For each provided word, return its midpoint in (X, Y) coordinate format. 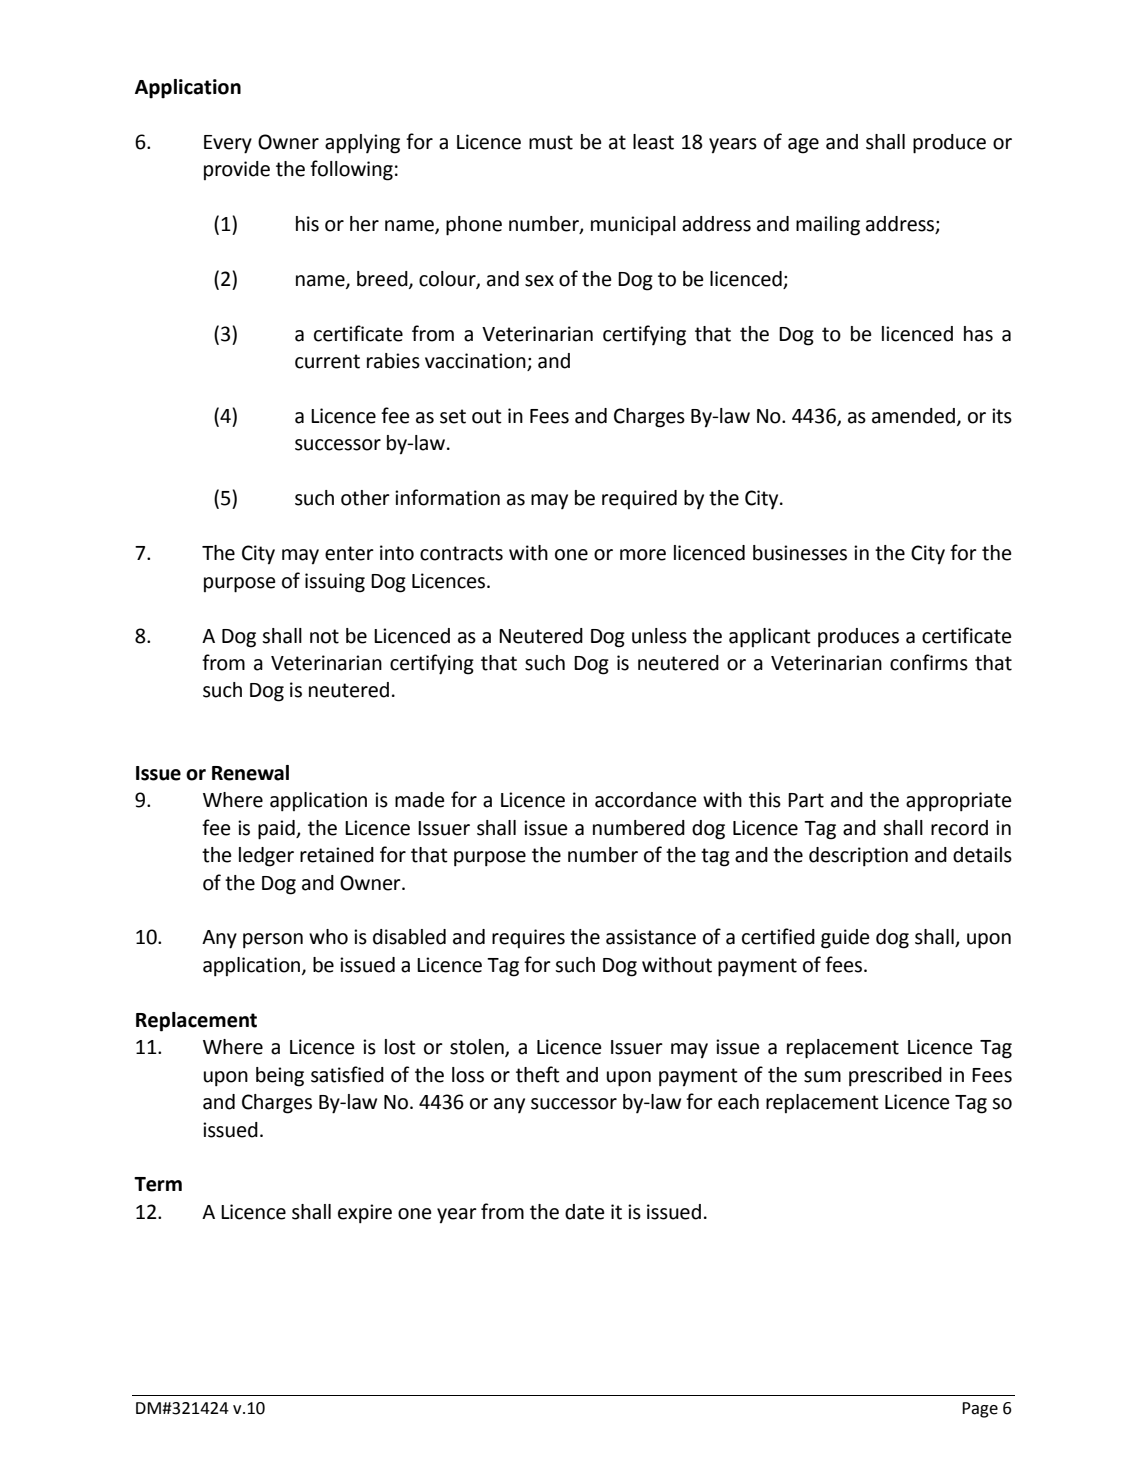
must (551, 142)
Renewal (250, 773)
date (585, 1212)
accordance (646, 800)
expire (365, 1214)
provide (237, 170)
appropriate (959, 802)
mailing (828, 226)
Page (980, 1410)
